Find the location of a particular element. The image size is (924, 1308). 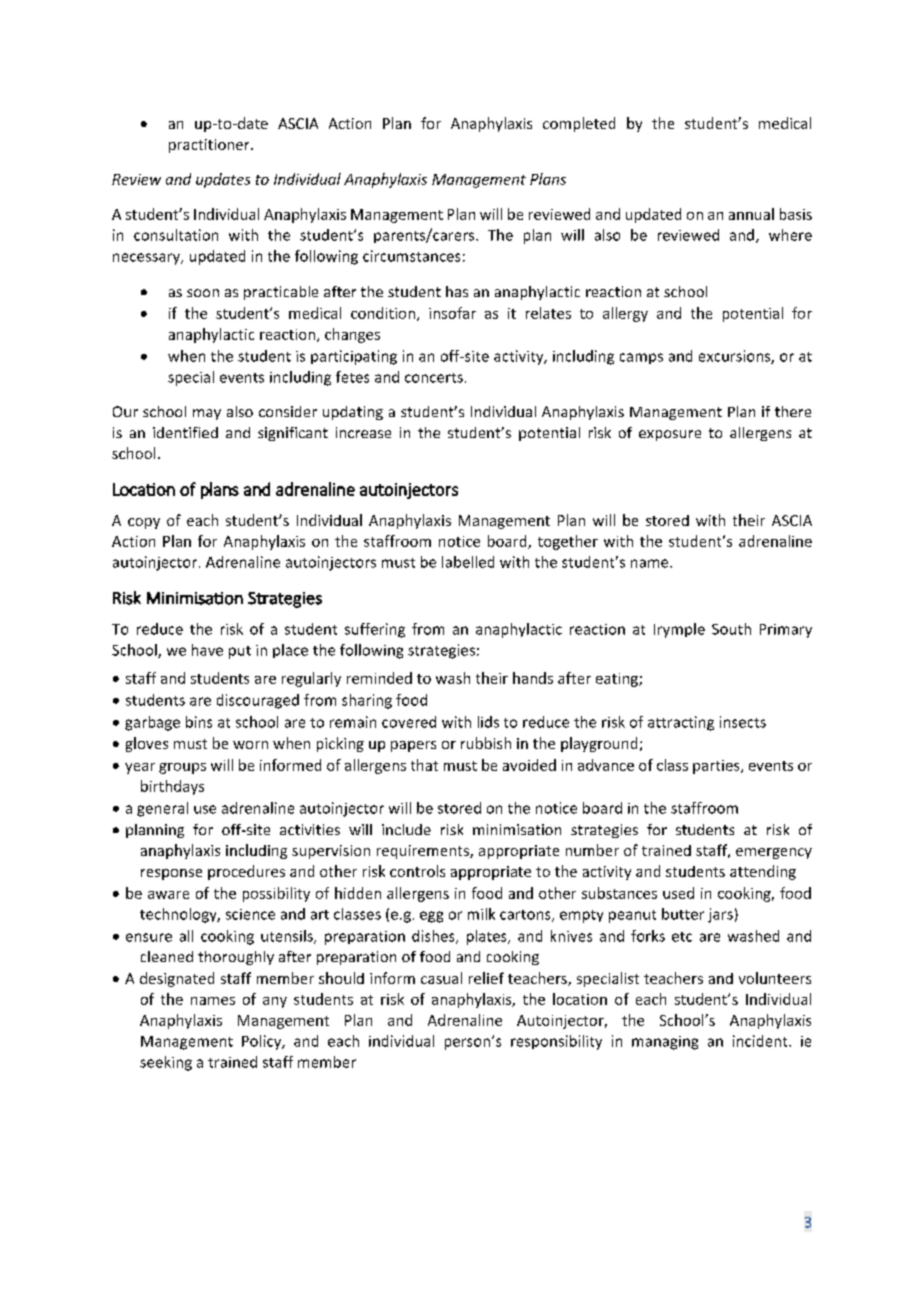

annual is located at coordinates (751, 214).
